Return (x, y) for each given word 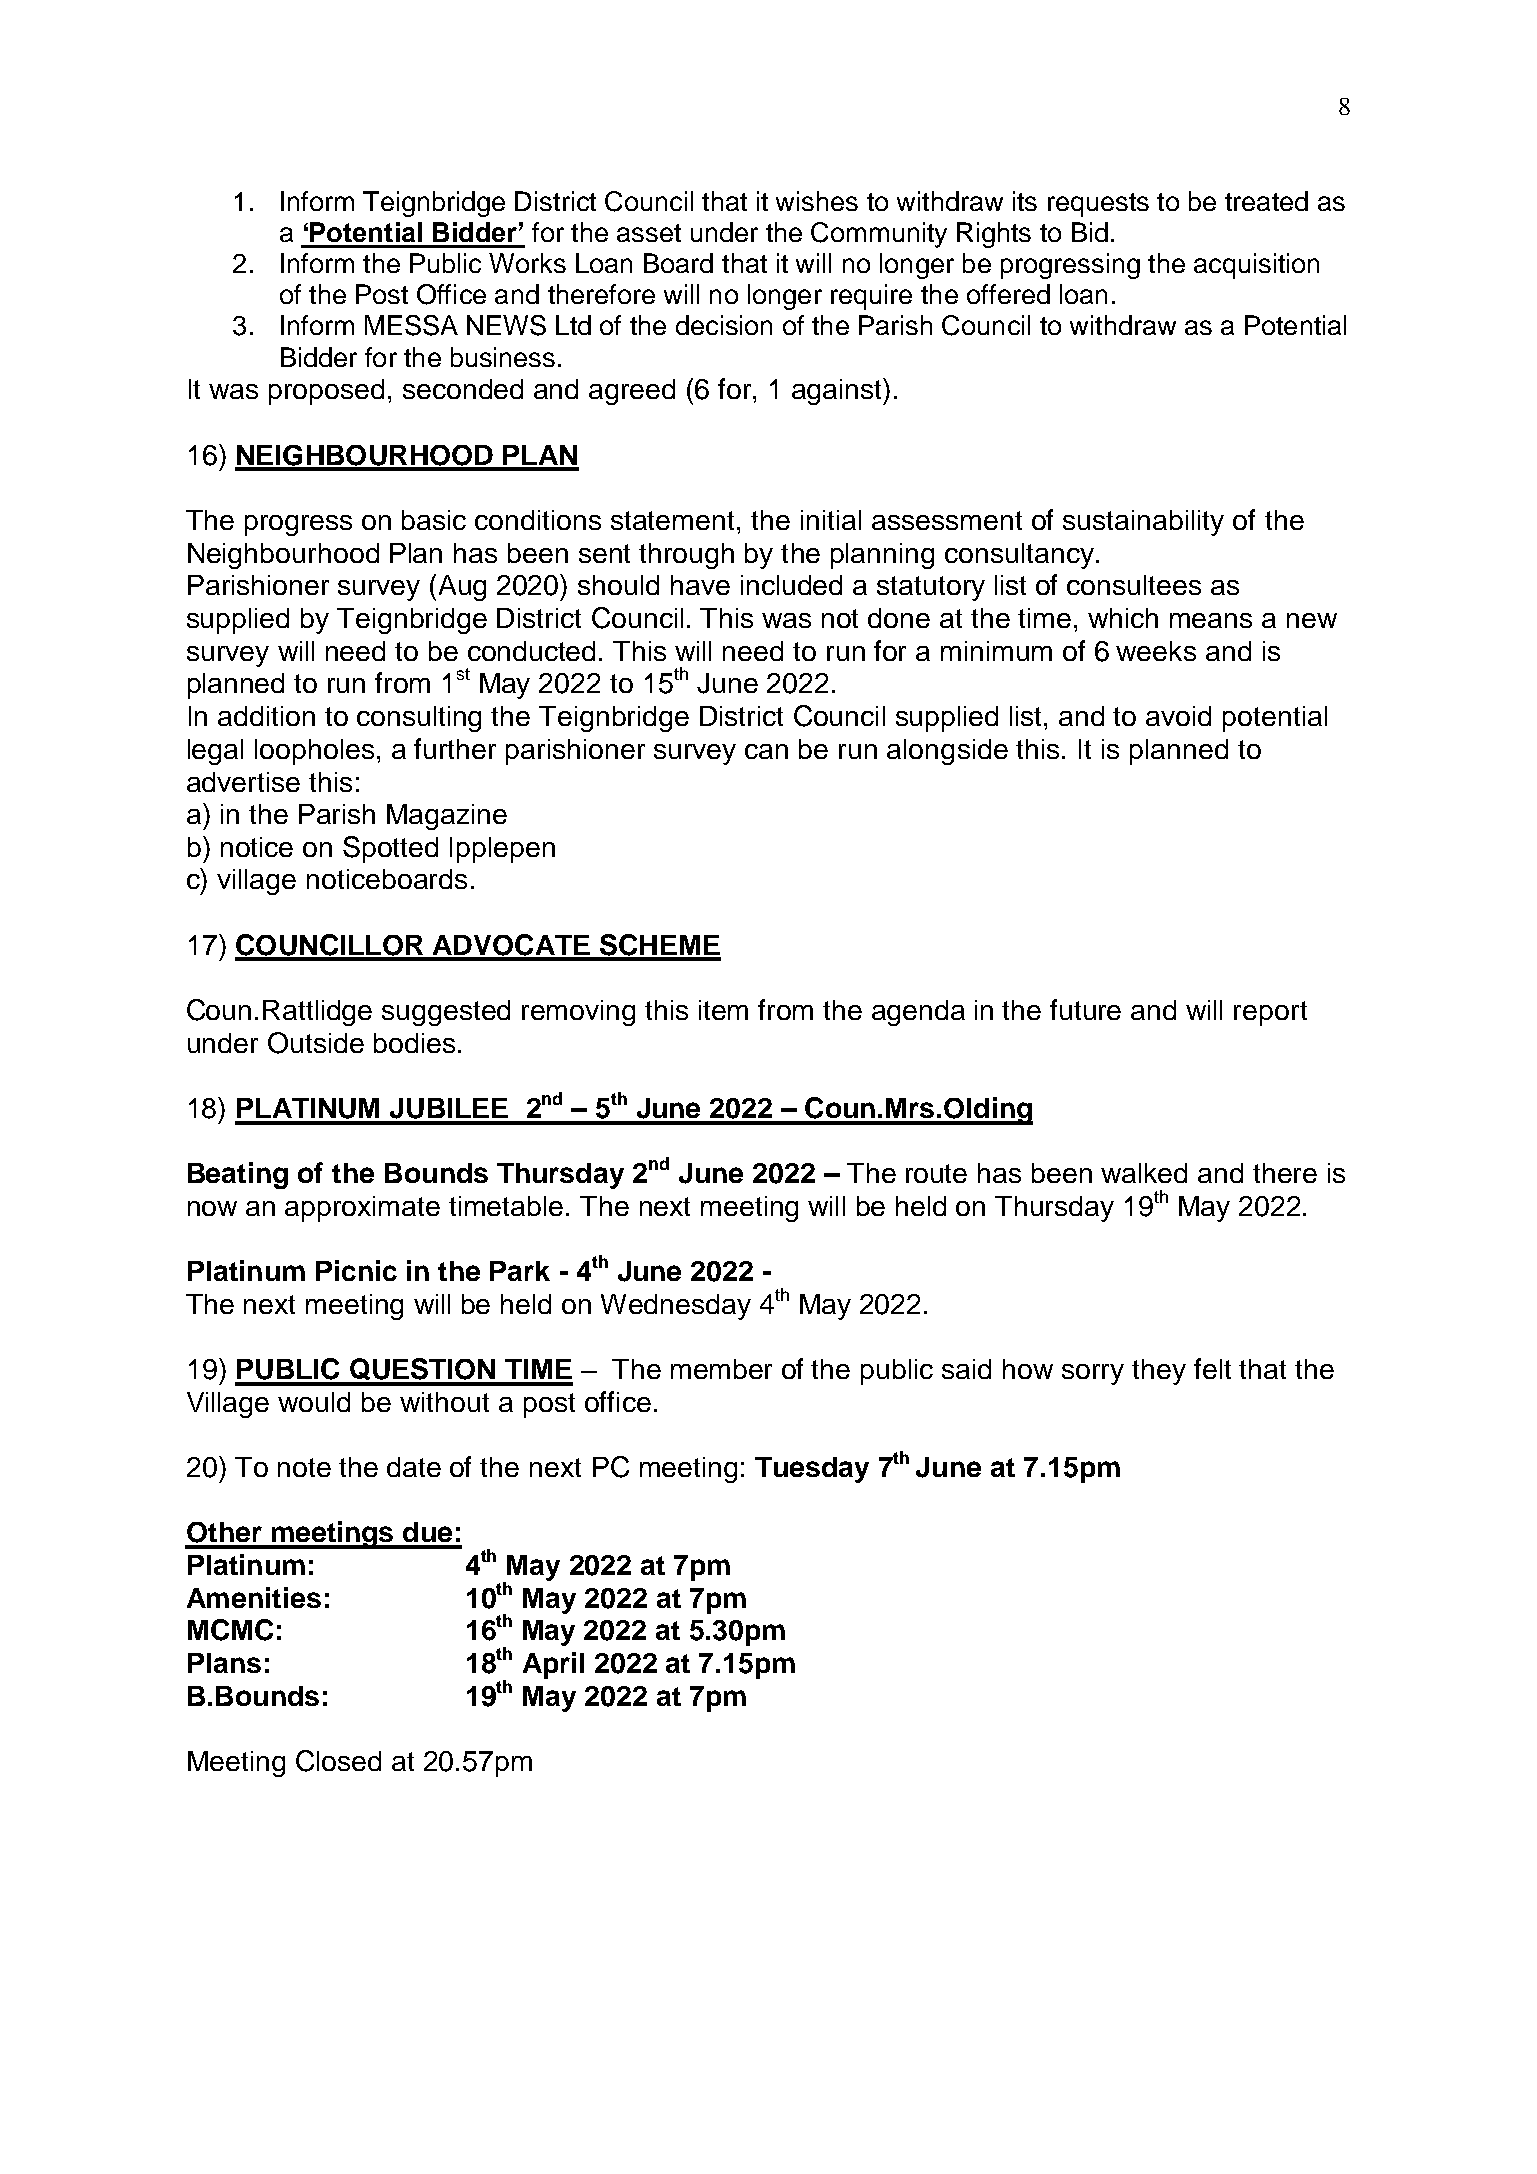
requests (1098, 205)
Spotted (390, 849)
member (721, 1369)
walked (1144, 1173)
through (686, 556)
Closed (338, 1761)
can (766, 751)
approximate (362, 1209)
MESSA (411, 325)
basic (434, 520)
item (723, 1010)
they (1159, 1372)
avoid (1178, 716)
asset (649, 233)
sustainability (1143, 523)
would (314, 1402)
